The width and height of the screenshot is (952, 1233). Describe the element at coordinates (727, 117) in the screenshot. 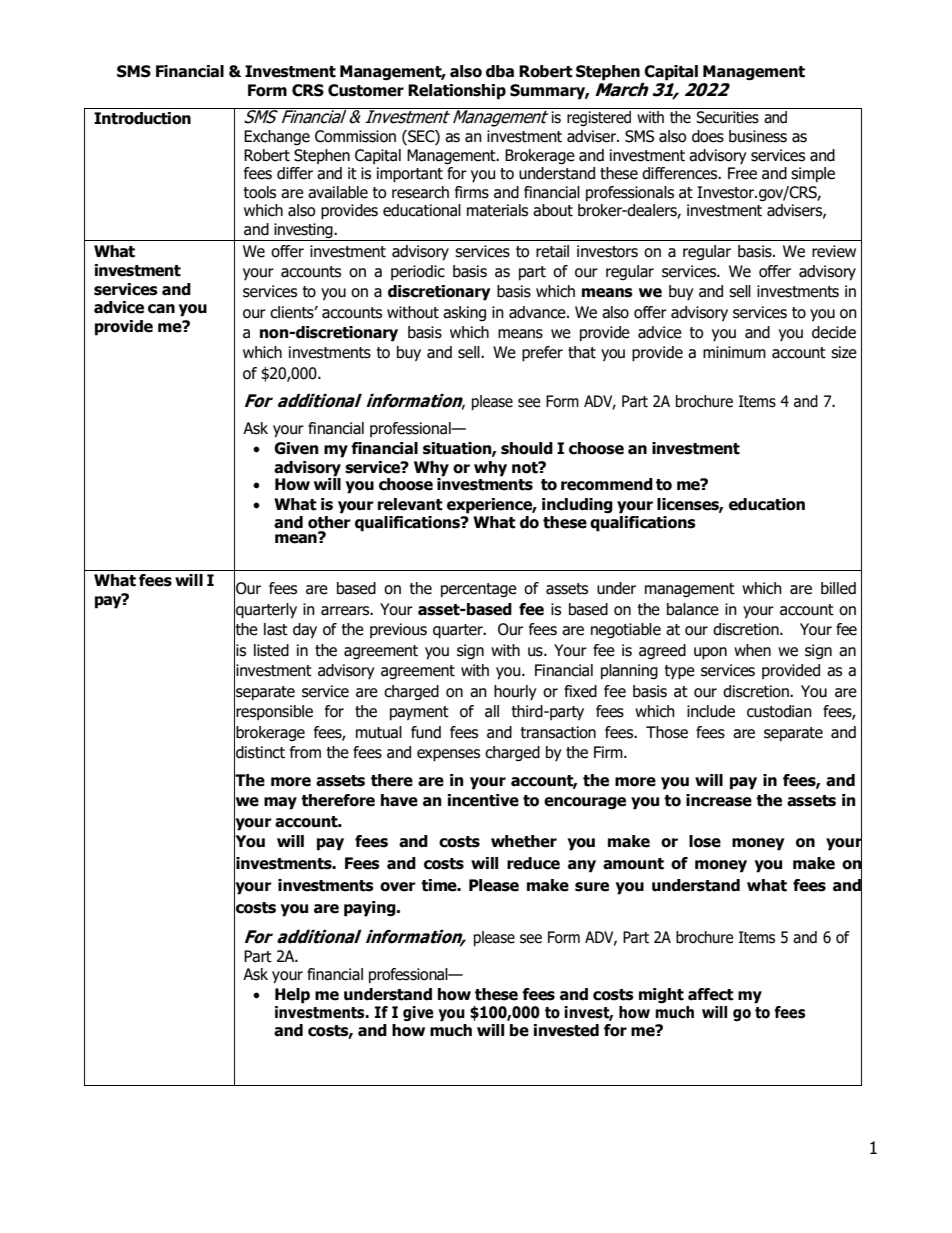

I see `Securities` at that location.
